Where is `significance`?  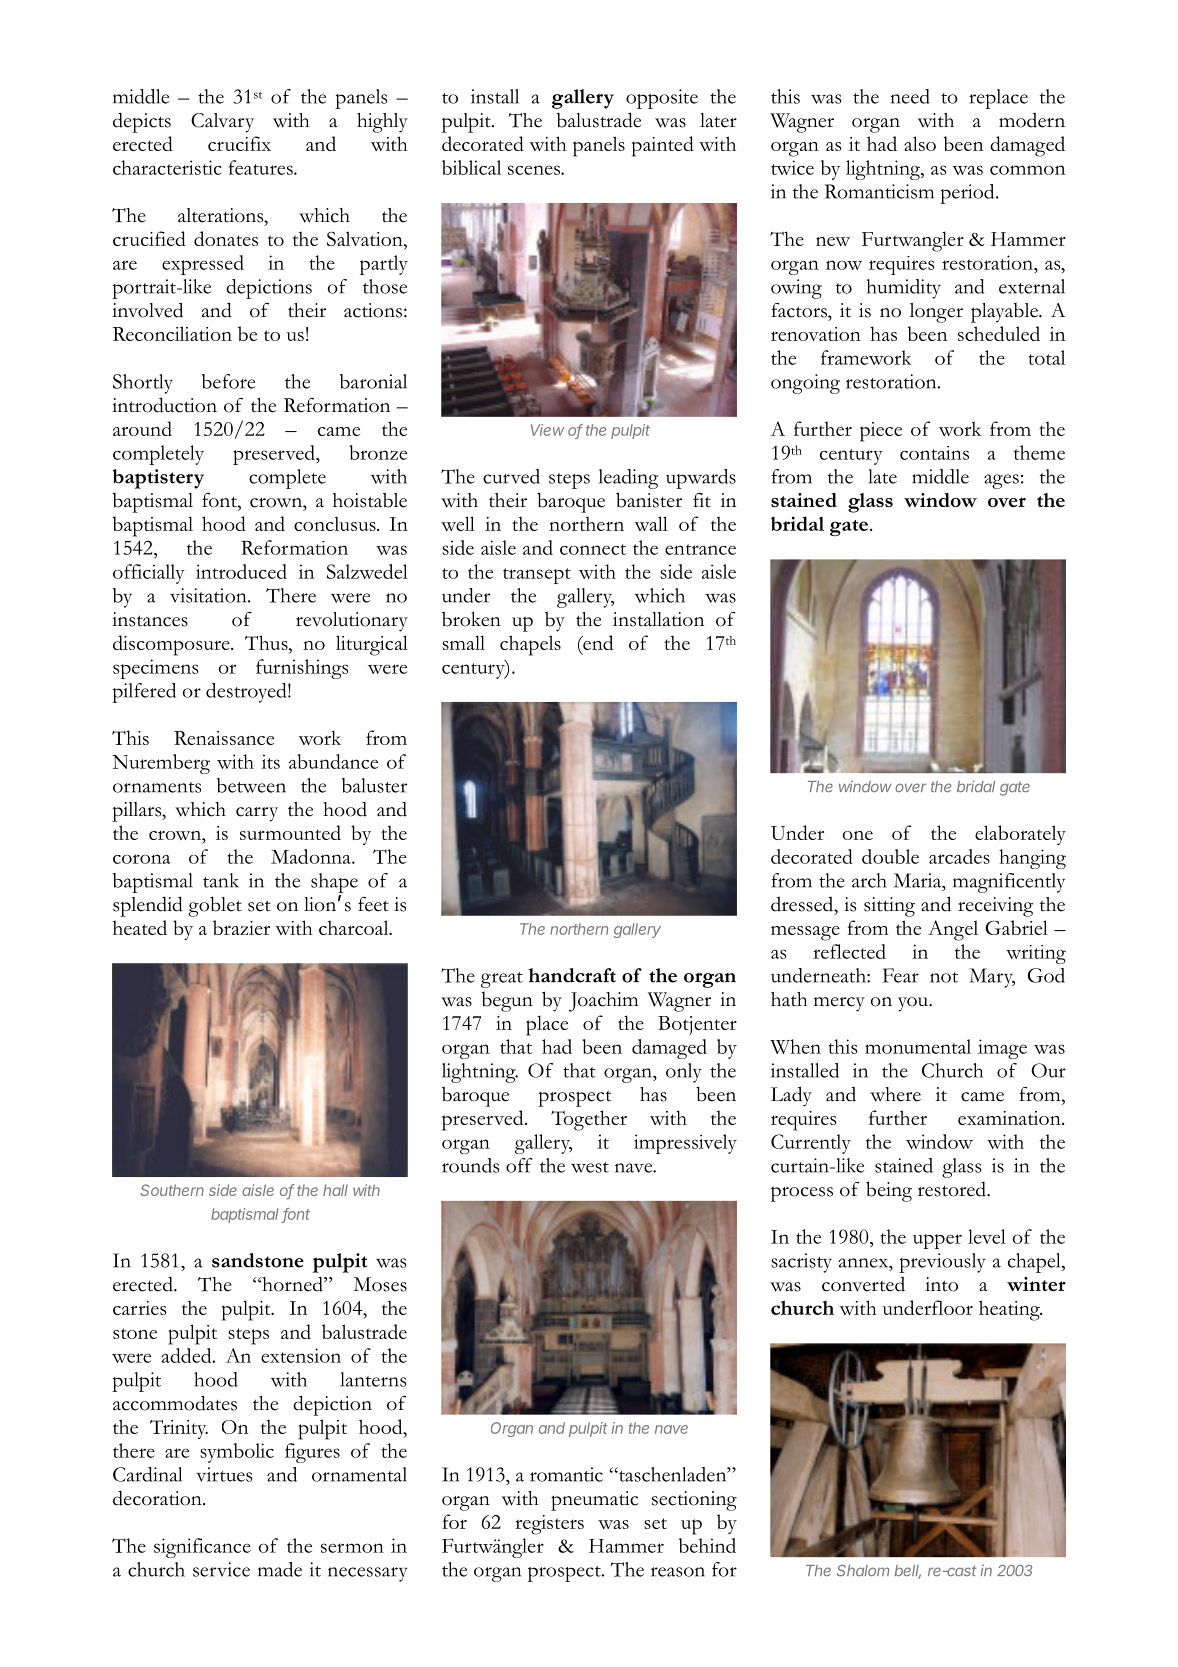 significance is located at coordinates (202, 1548).
